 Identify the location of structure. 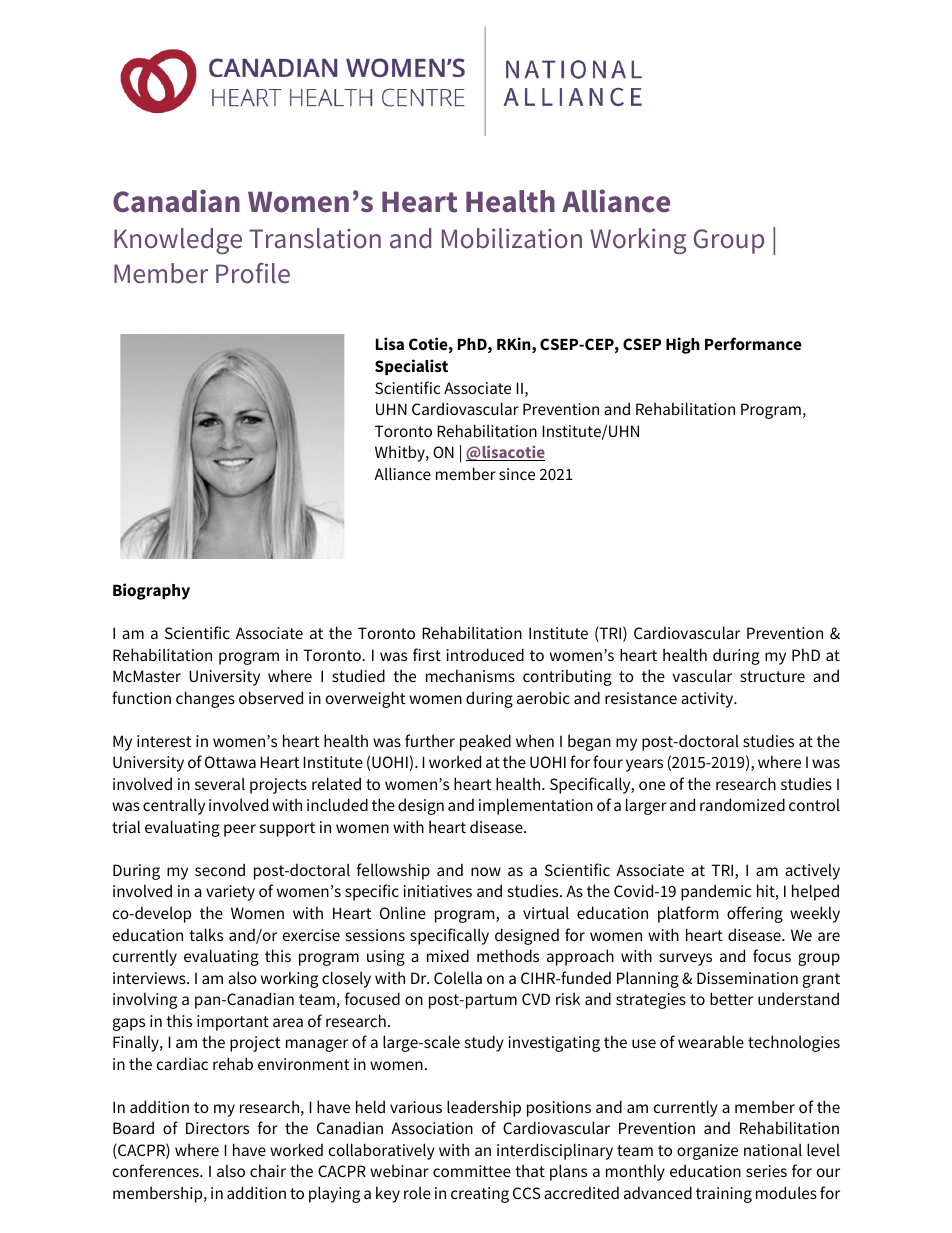
(772, 676).
